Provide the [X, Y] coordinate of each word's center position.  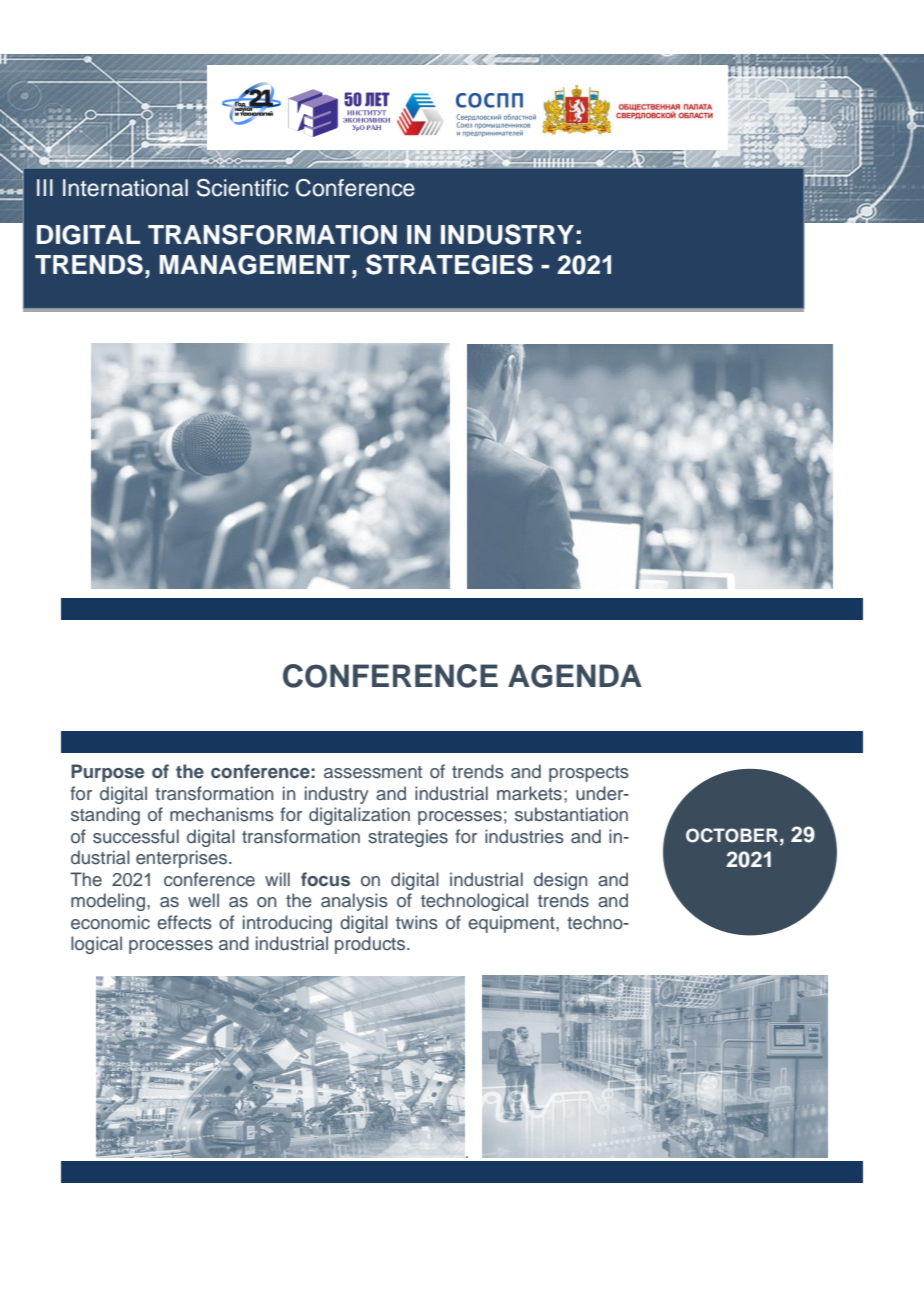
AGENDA [575, 676]
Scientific [242, 188]
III [45, 187]
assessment [373, 772]
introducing [287, 924]
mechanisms [222, 814]
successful [136, 836]
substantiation [571, 814]
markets [529, 793]
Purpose [107, 773]
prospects [589, 774]
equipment [512, 924]
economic [110, 922]
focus [325, 879]
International [125, 188]
